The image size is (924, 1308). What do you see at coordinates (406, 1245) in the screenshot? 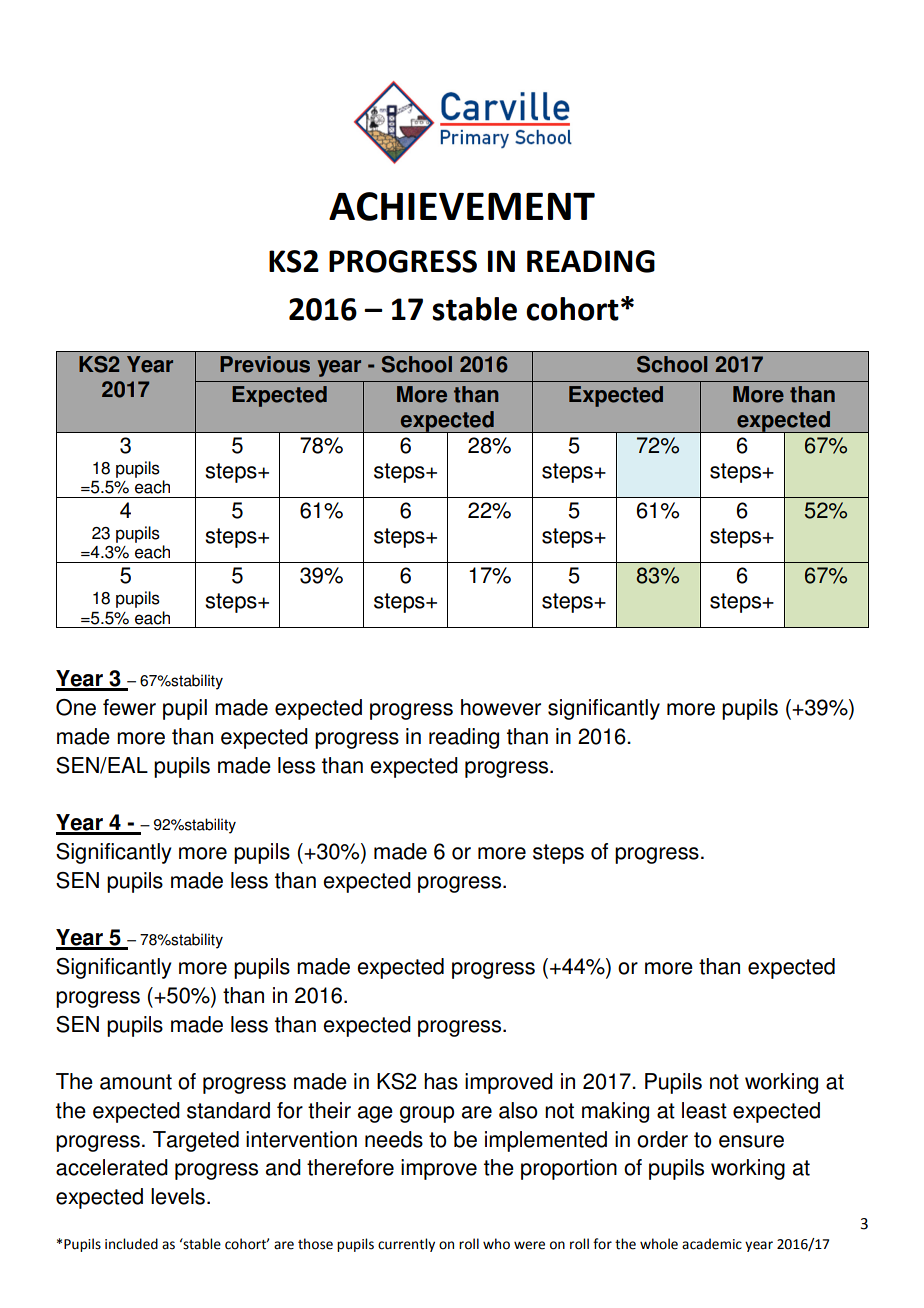
I see `currently` at bounding box center [406, 1245].
